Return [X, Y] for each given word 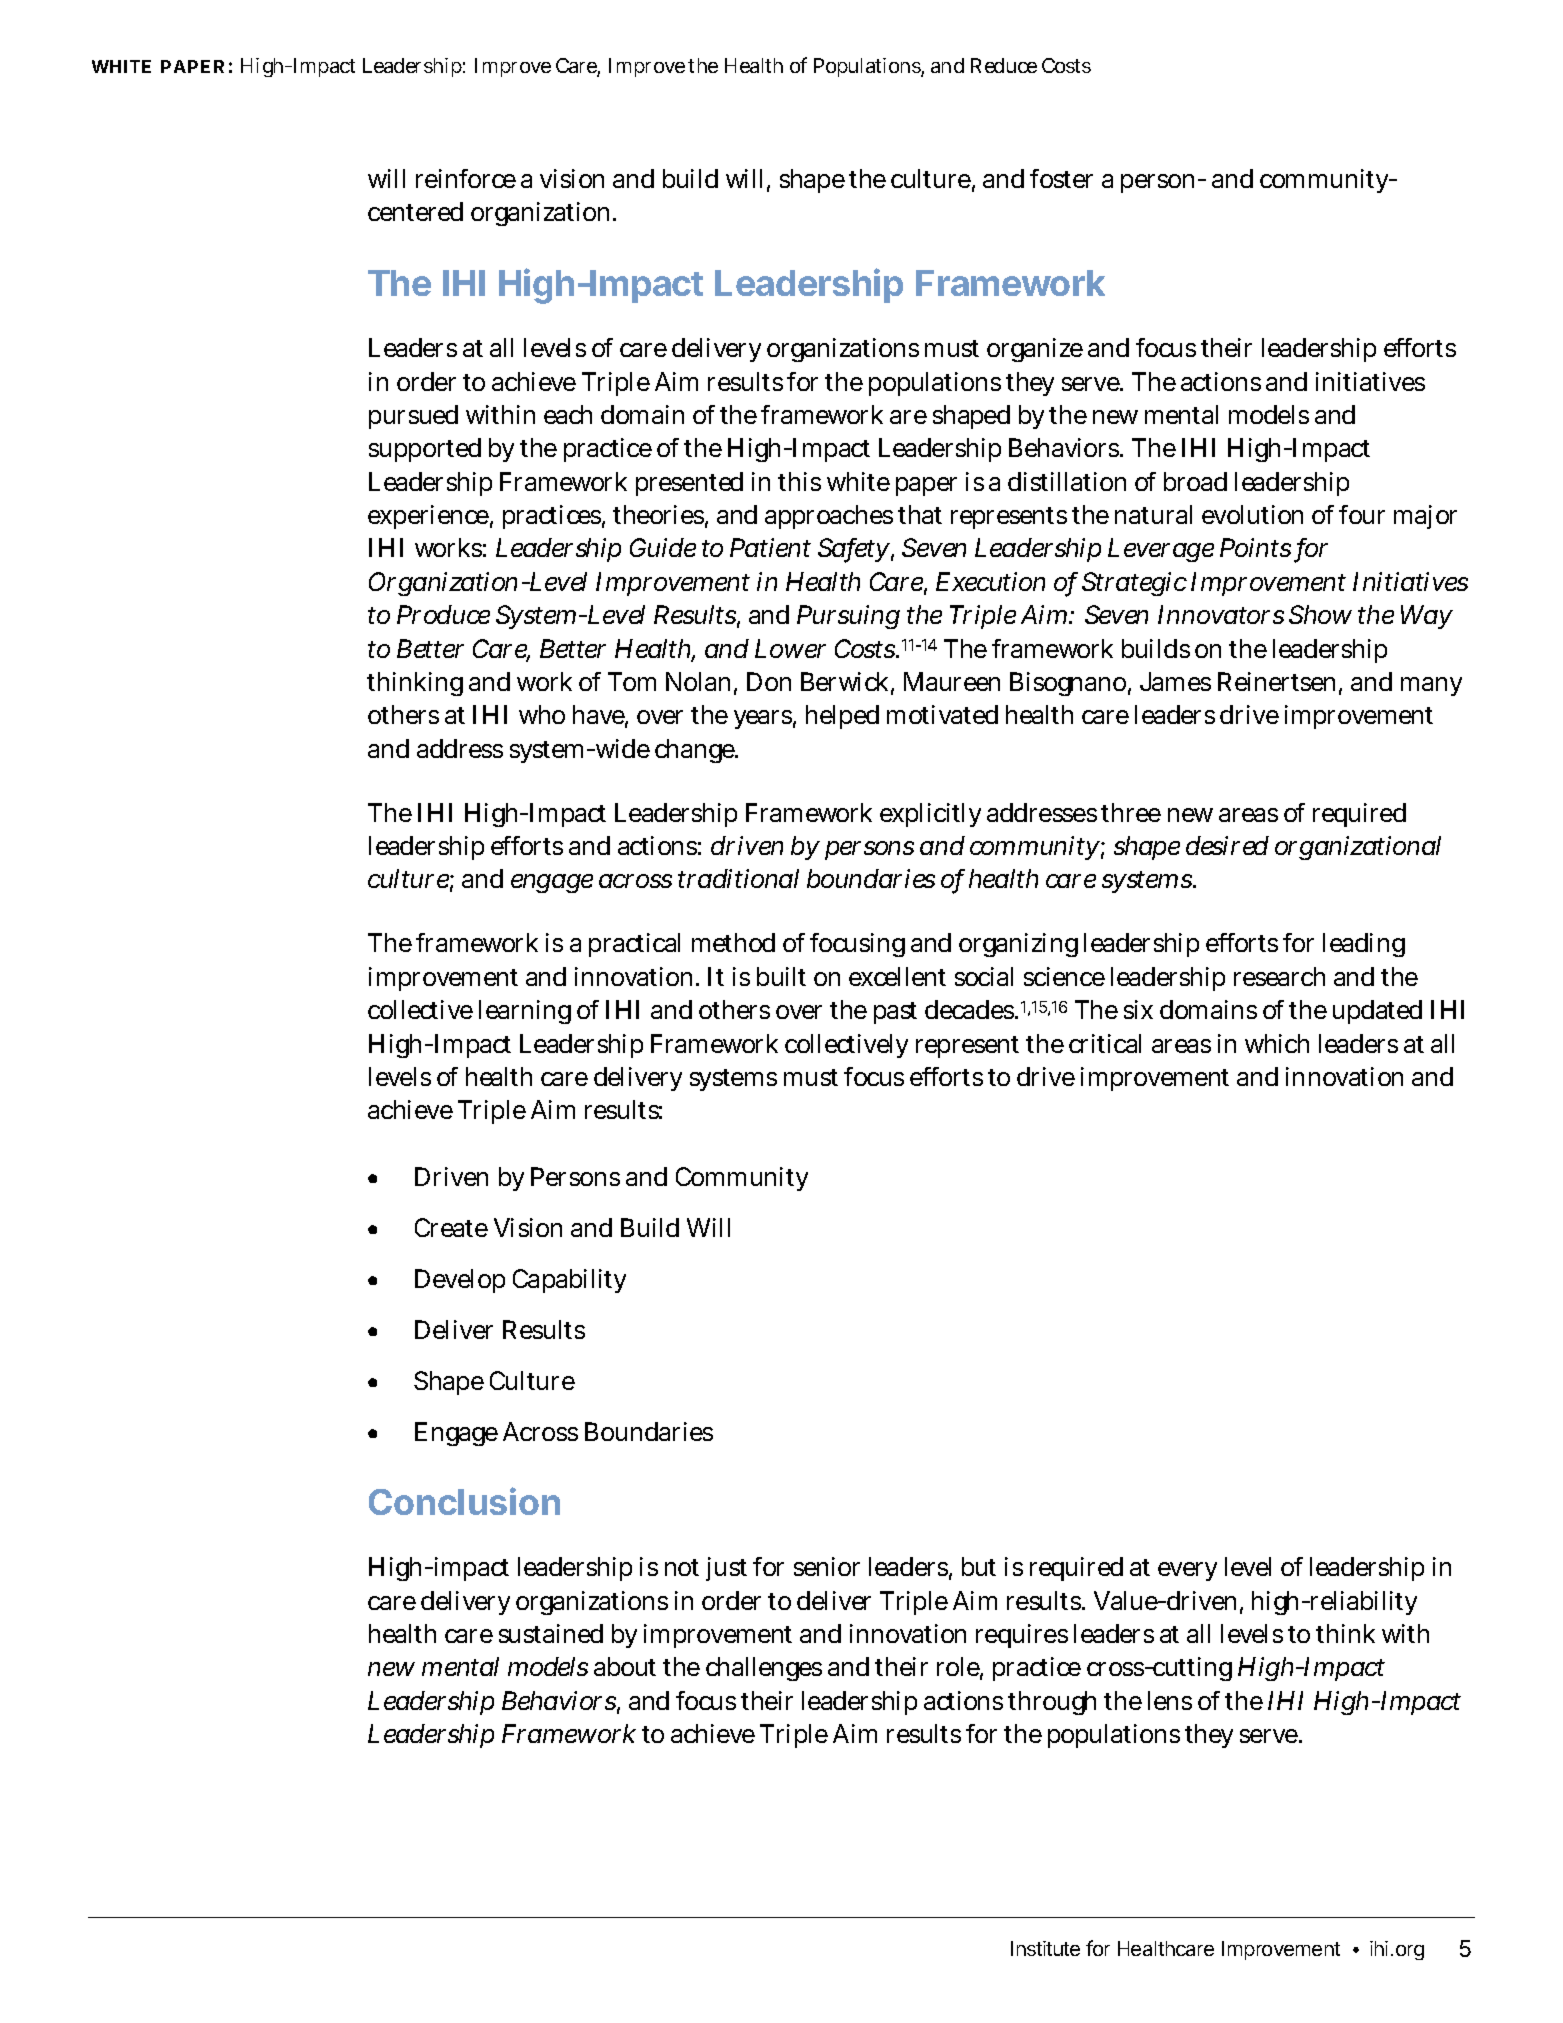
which [1277, 1043]
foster [1061, 178]
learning [525, 1012]
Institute [1045, 1948]
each [568, 414]
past [895, 1013]
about [625, 1666]
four [1362, 514]
